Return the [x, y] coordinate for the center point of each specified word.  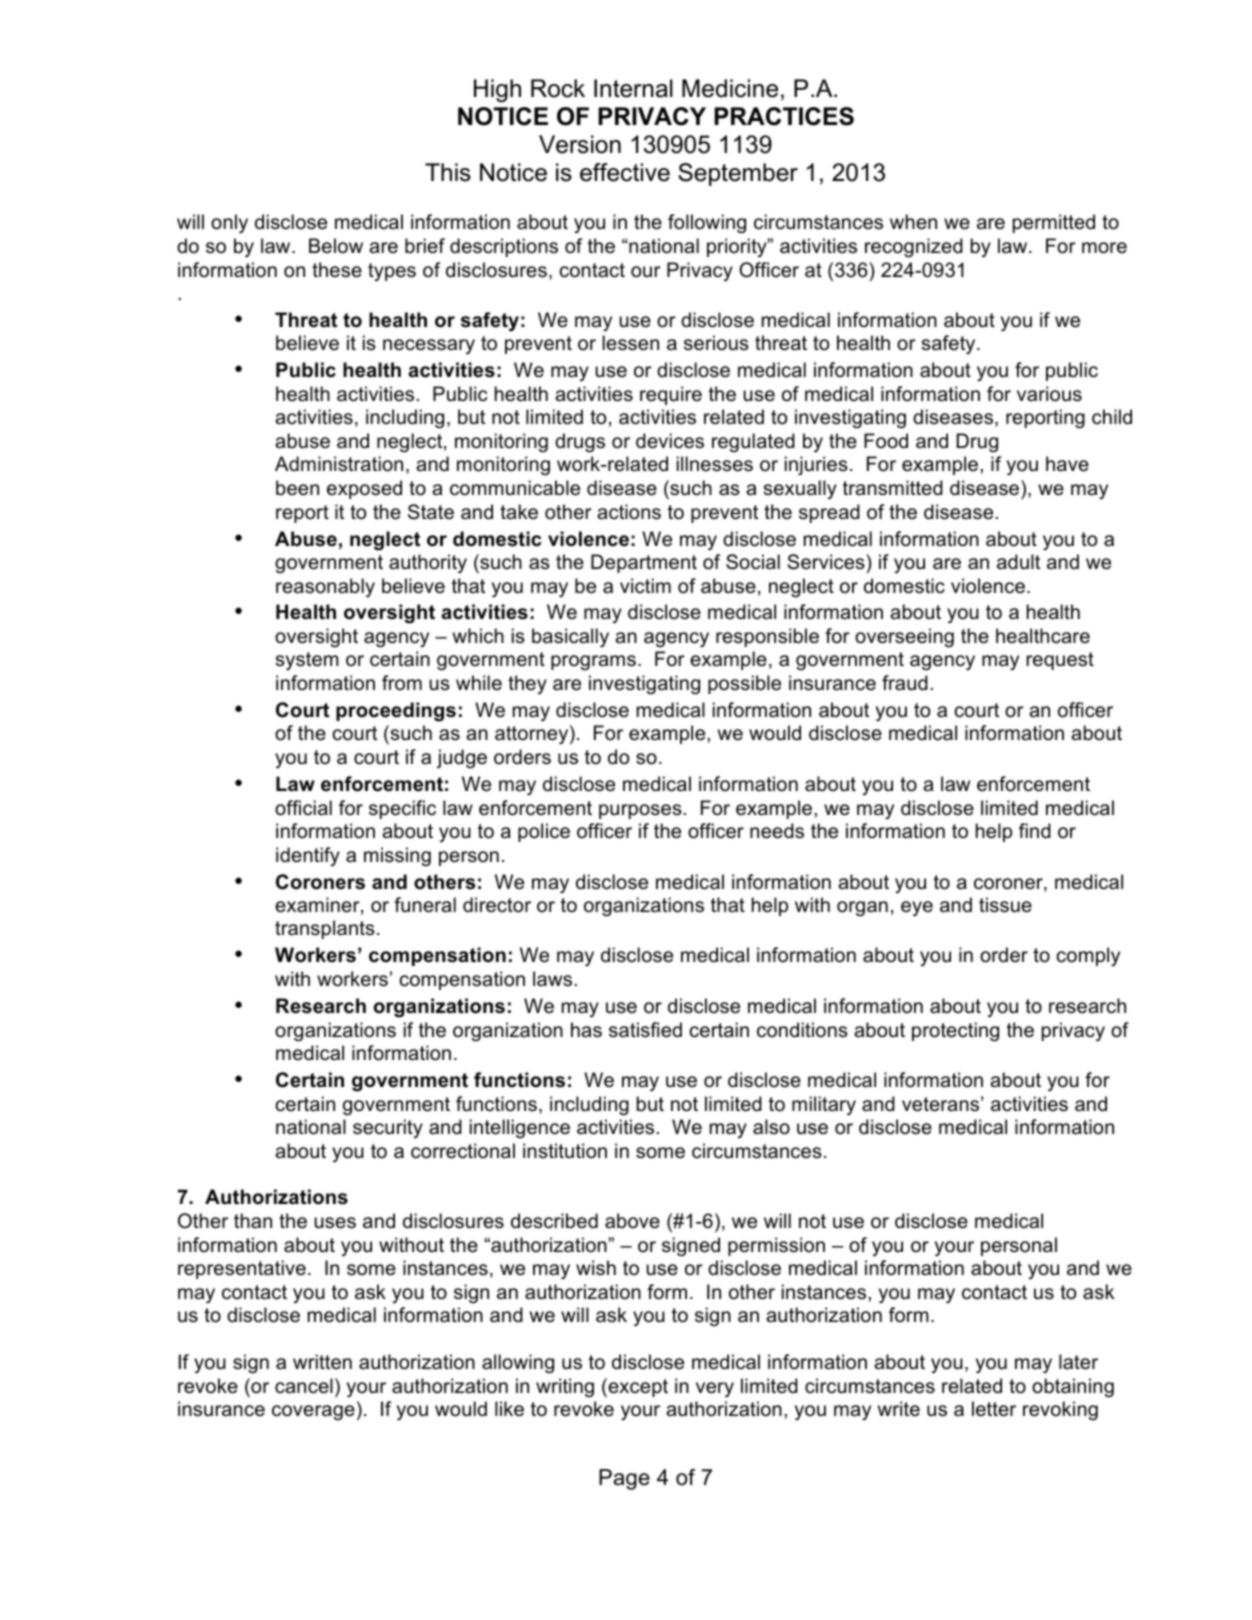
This [448, 172]
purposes [640, 811]
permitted [1054, 223]
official [303, 808]
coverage [313, 1412]
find [1035, 831]
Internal [633, 88]
